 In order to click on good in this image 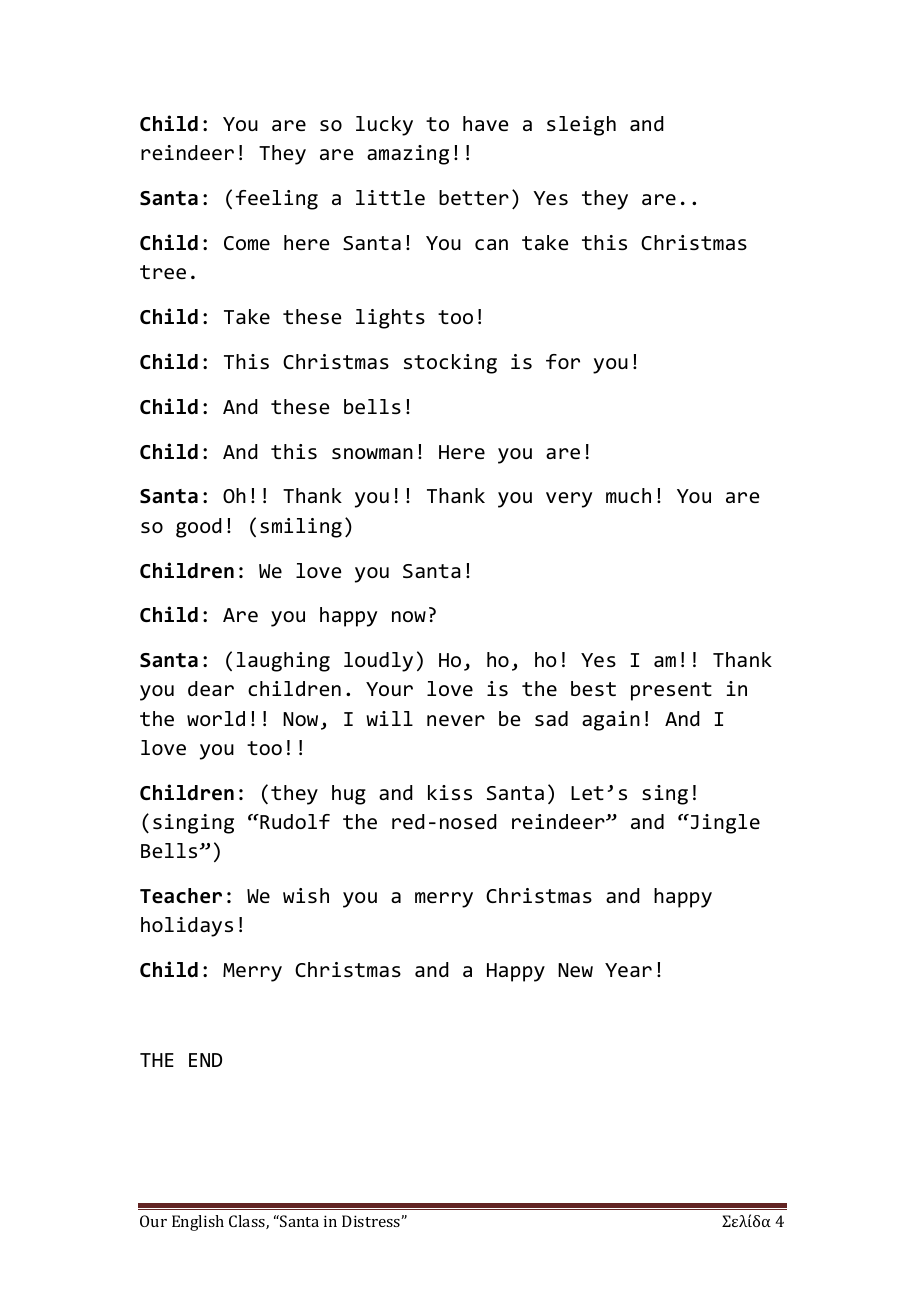, I will do `click(199, 528)`.
